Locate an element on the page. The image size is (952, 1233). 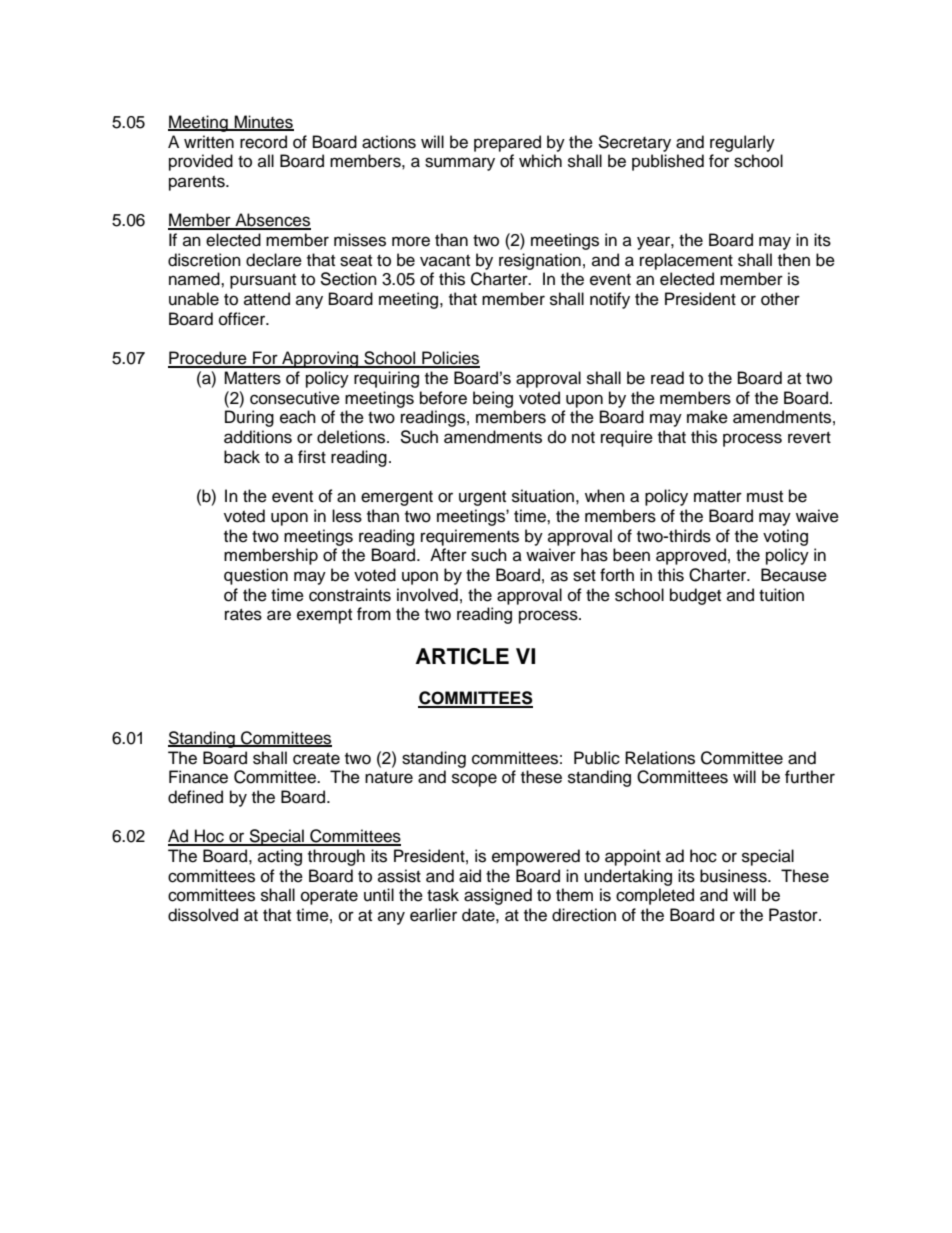
urgent is located at coordinates (482, 498).
